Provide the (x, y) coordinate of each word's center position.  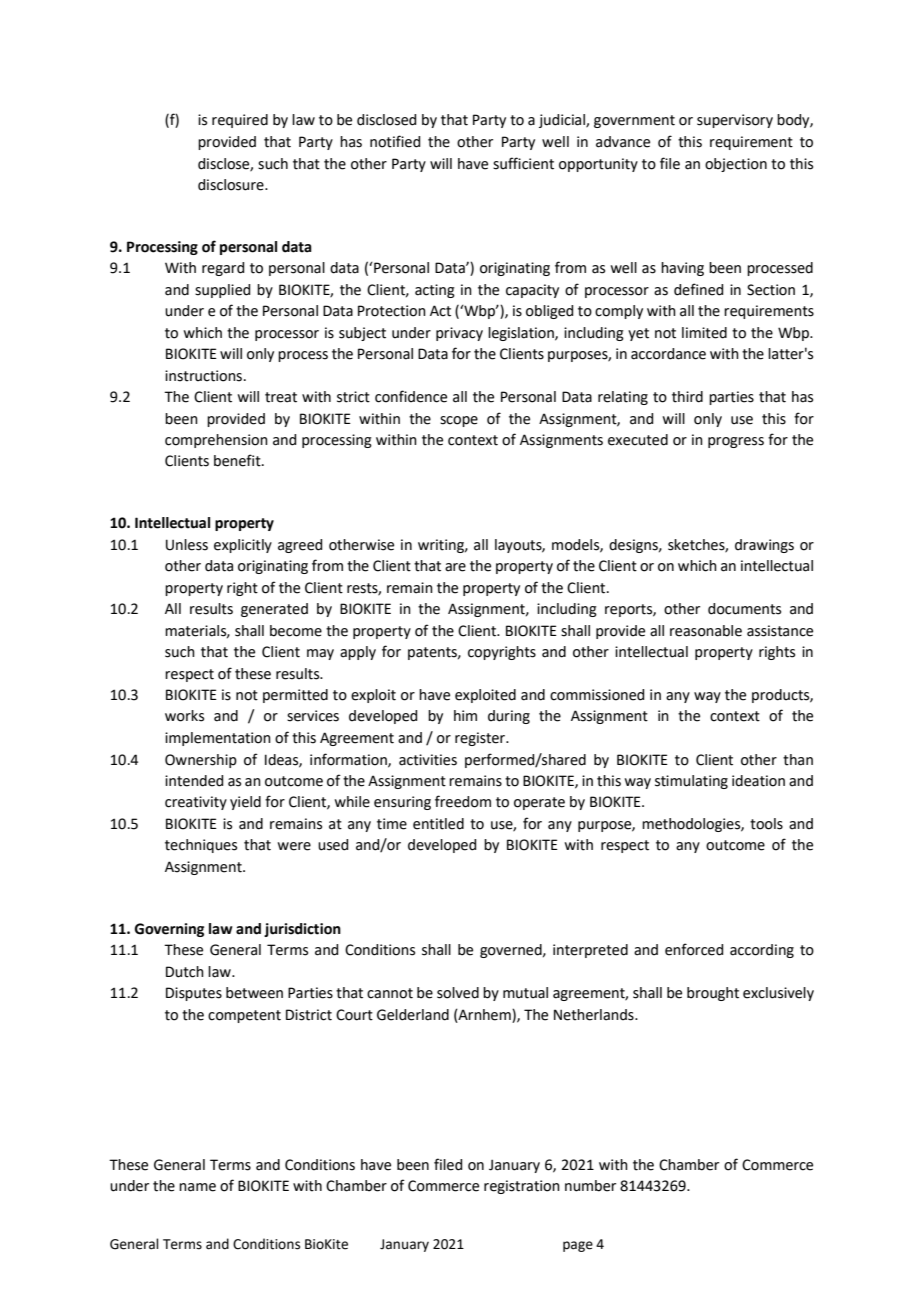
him (465, 715)
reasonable (706, 631)
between (254, 993)
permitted (295, 696)
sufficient (523, 163)
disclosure (232, 185)
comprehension (216, 441)
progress (736, 442)
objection (736, 165)
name (197, 1187)
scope (459, 421)
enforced (694, 949)
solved (458, 993)
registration (522, 1187)
